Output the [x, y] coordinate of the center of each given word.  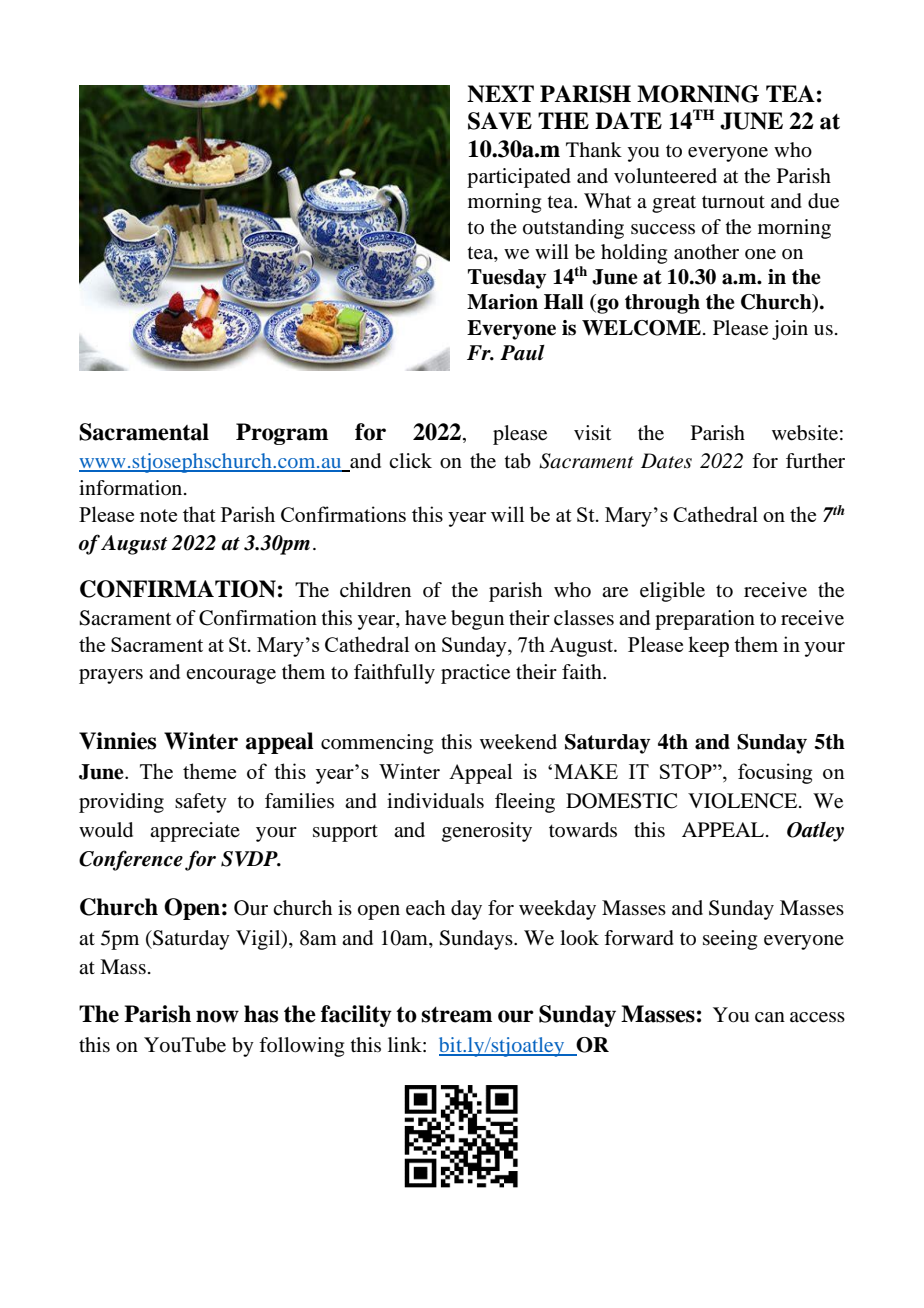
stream [457, 1015]
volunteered [665, 176]
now [217, 1016]
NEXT [500, 94]
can [770, 1017]
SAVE [500, 121]
